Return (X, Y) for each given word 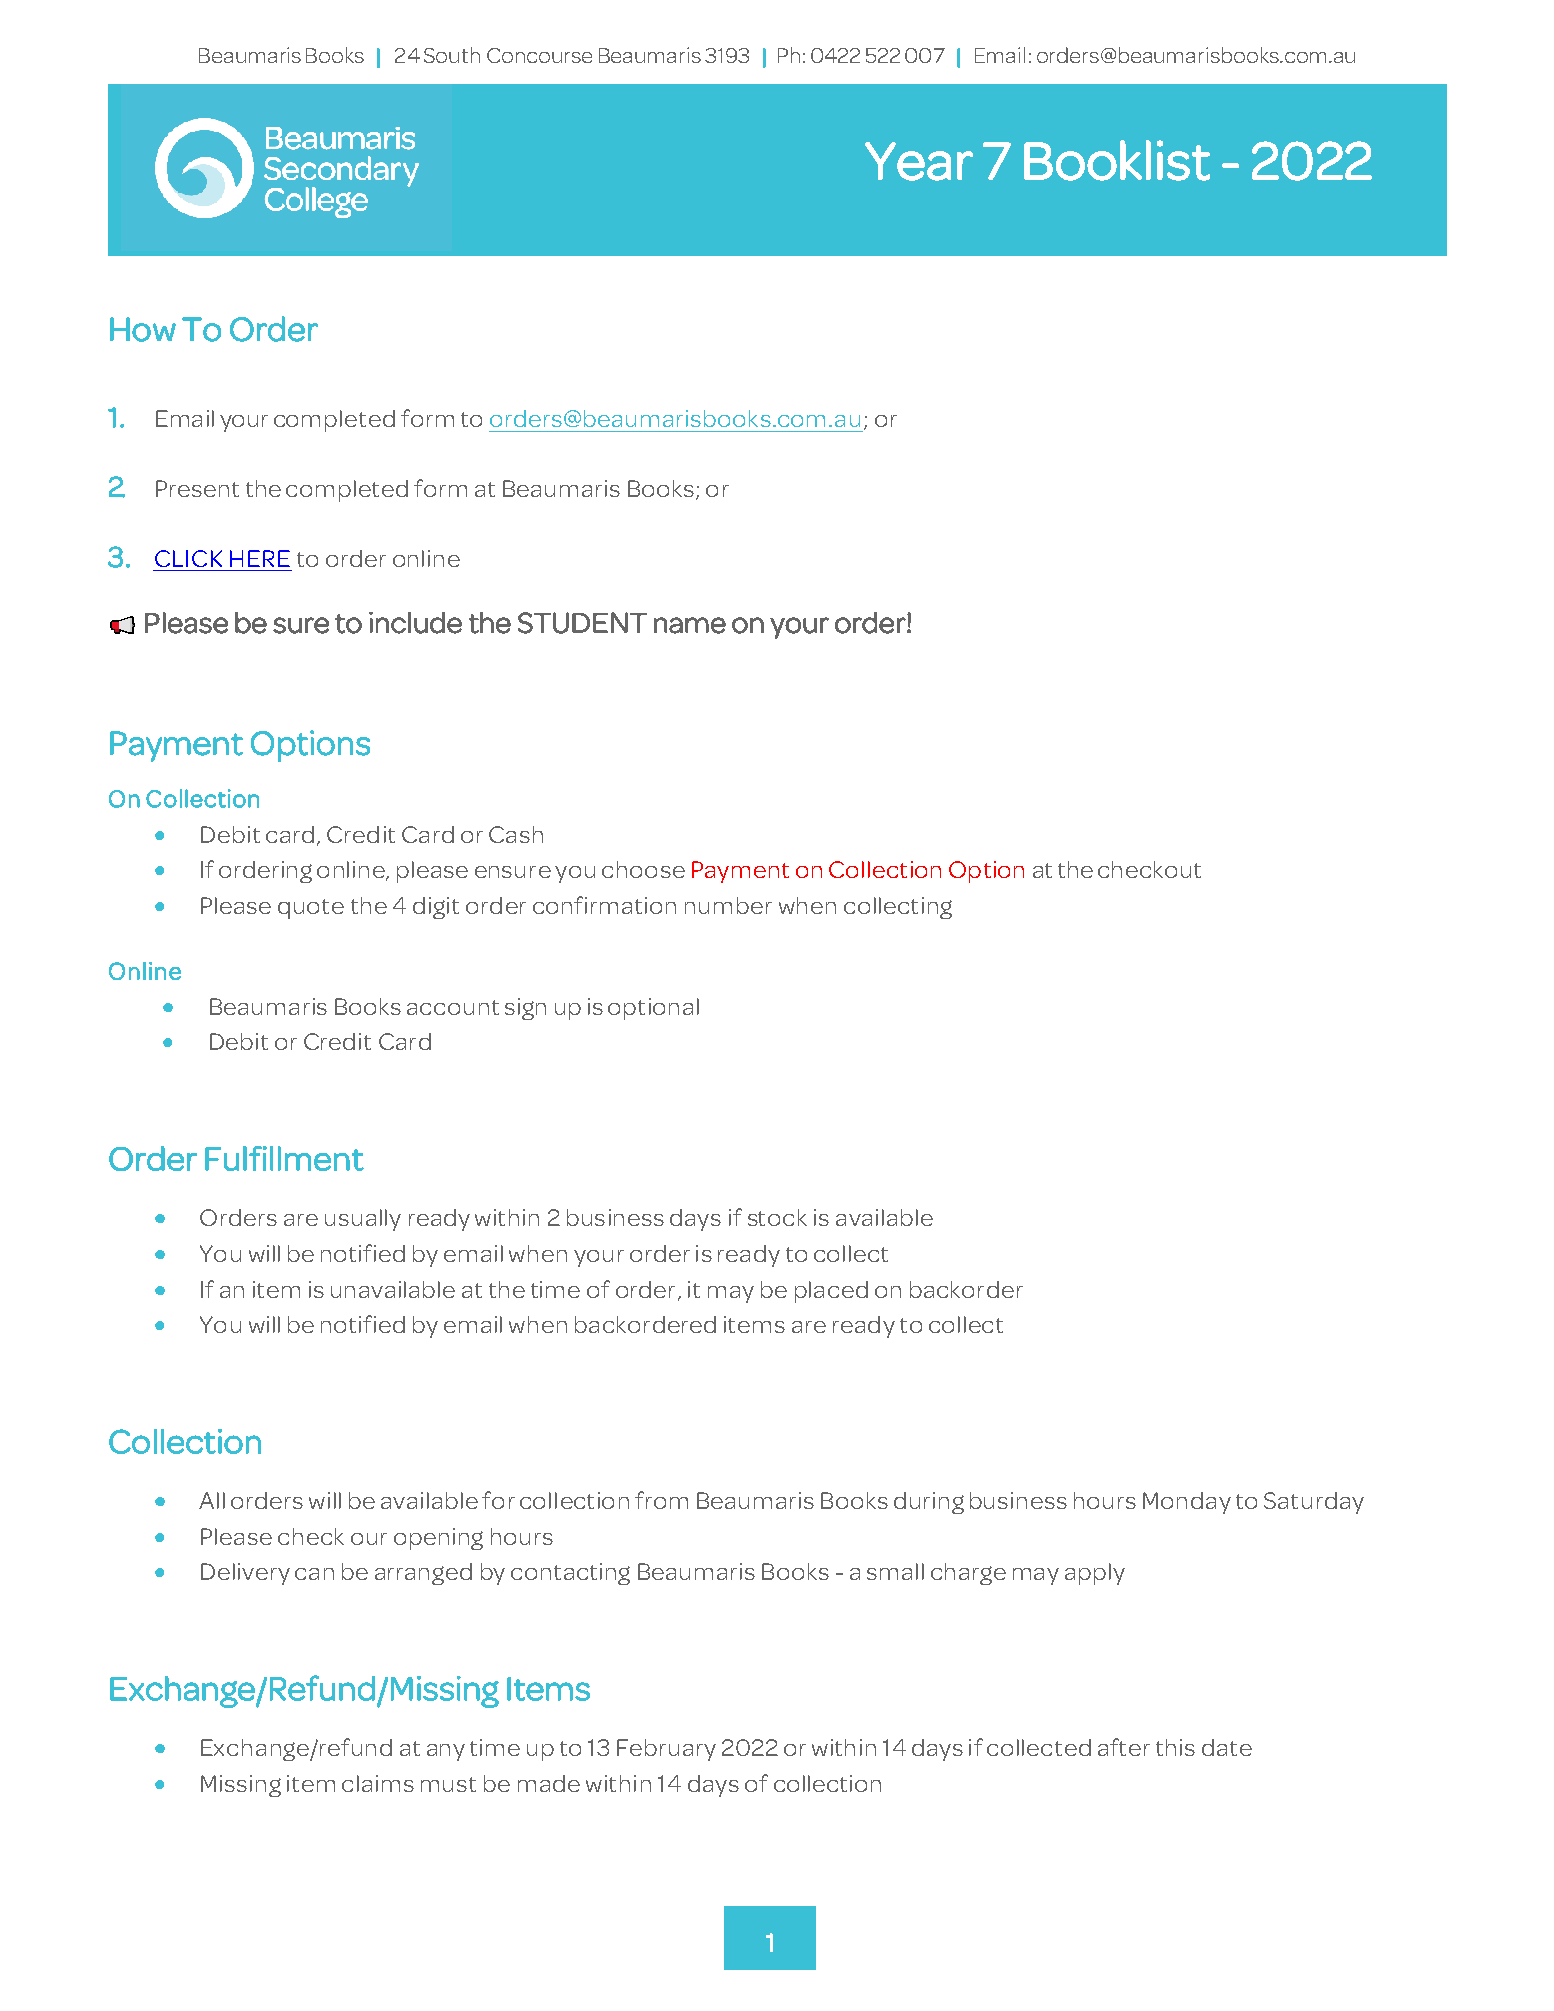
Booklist (1117, 160)
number (728, 905)
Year (919, 161)
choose (643, 869)
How (143, 329)
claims (378, 1783)
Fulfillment (284, 1158)
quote (311, 909)
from (661, 1500)
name (690, 625)
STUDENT (582, 623)
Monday (1187, 1503)
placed (831, 1292)
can (314, 1574)
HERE (260, 558)
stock (777, 1217)
